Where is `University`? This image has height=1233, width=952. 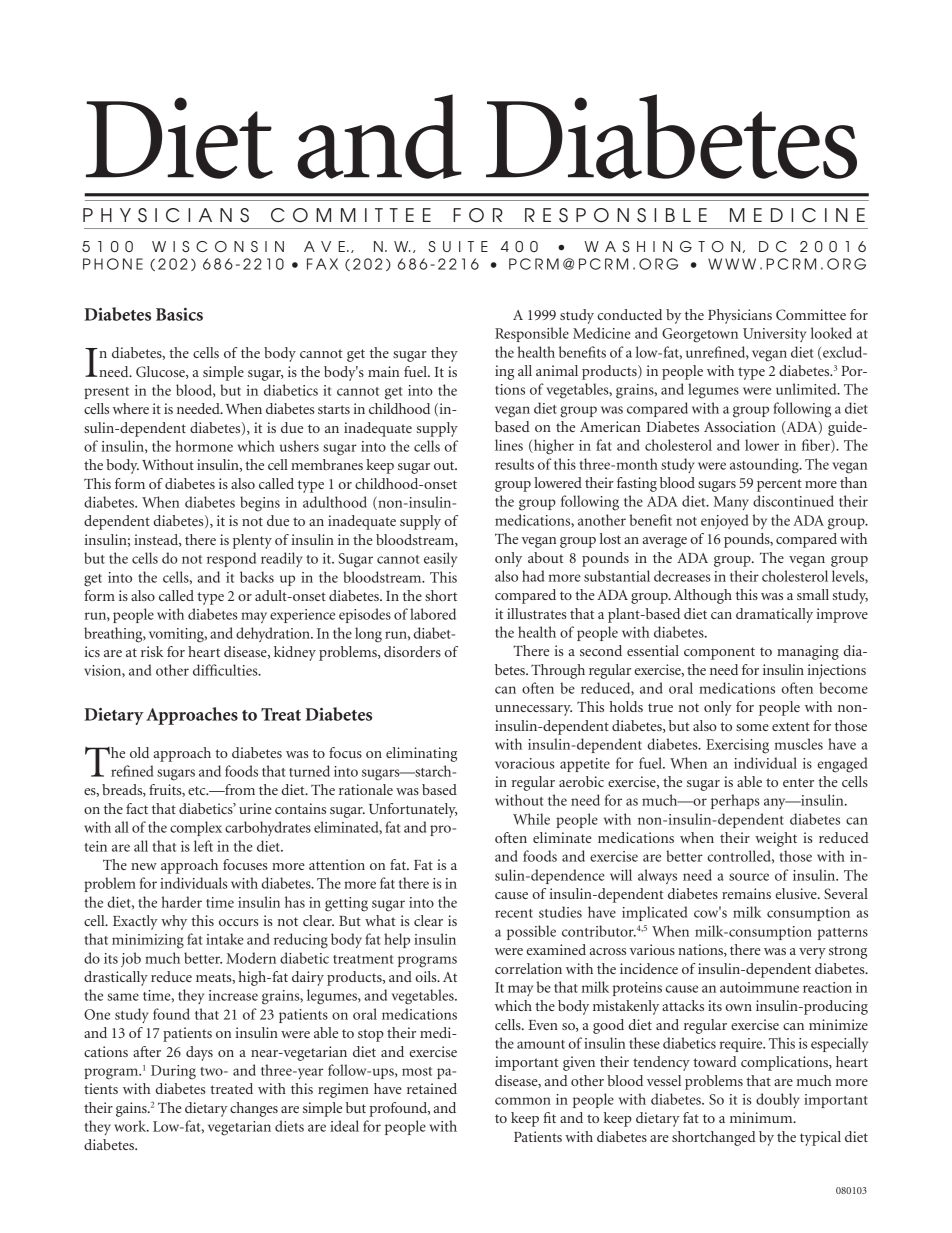
University is located at coordinates (774, 335).
